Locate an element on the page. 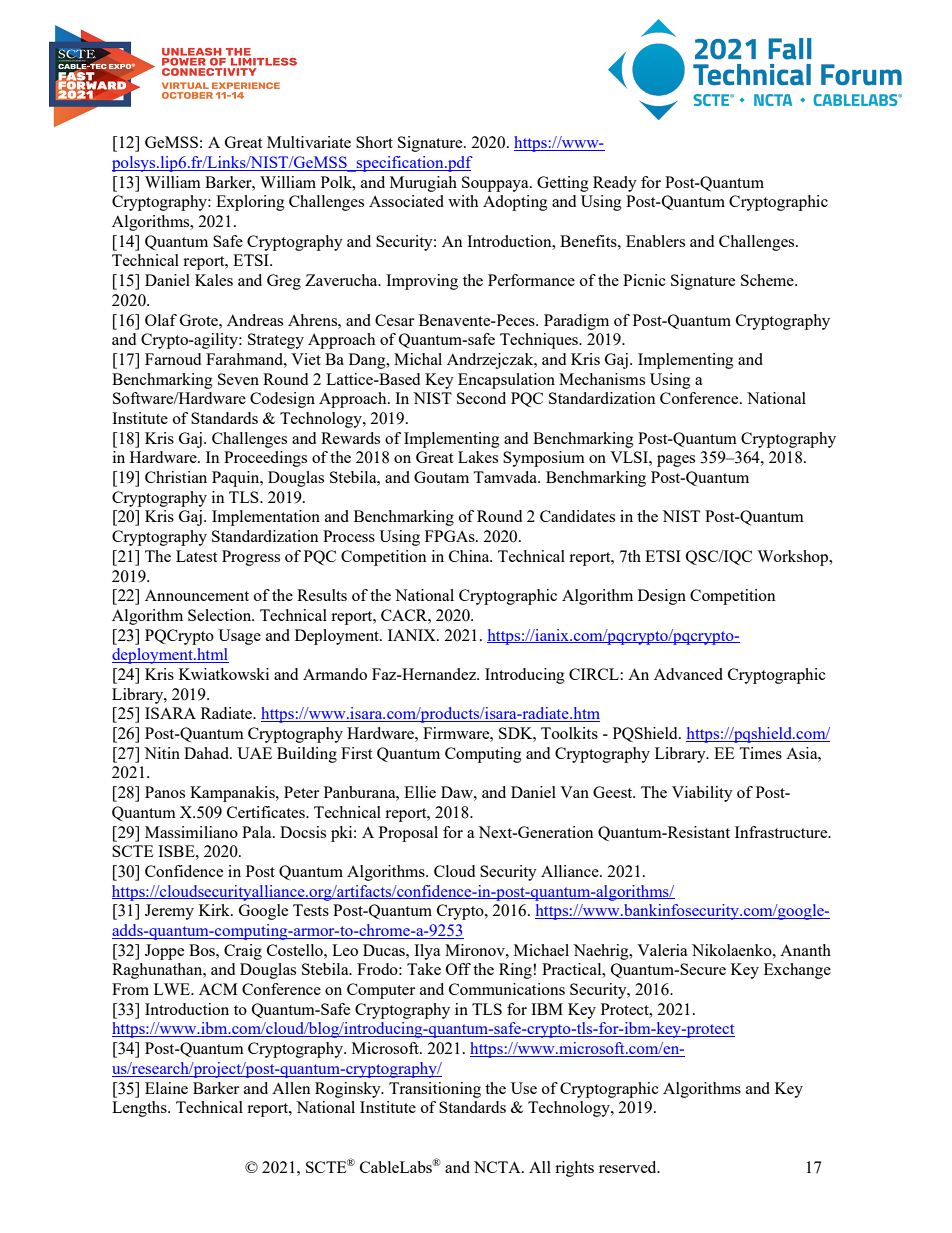  Second is located at coordinates (481, 398).
